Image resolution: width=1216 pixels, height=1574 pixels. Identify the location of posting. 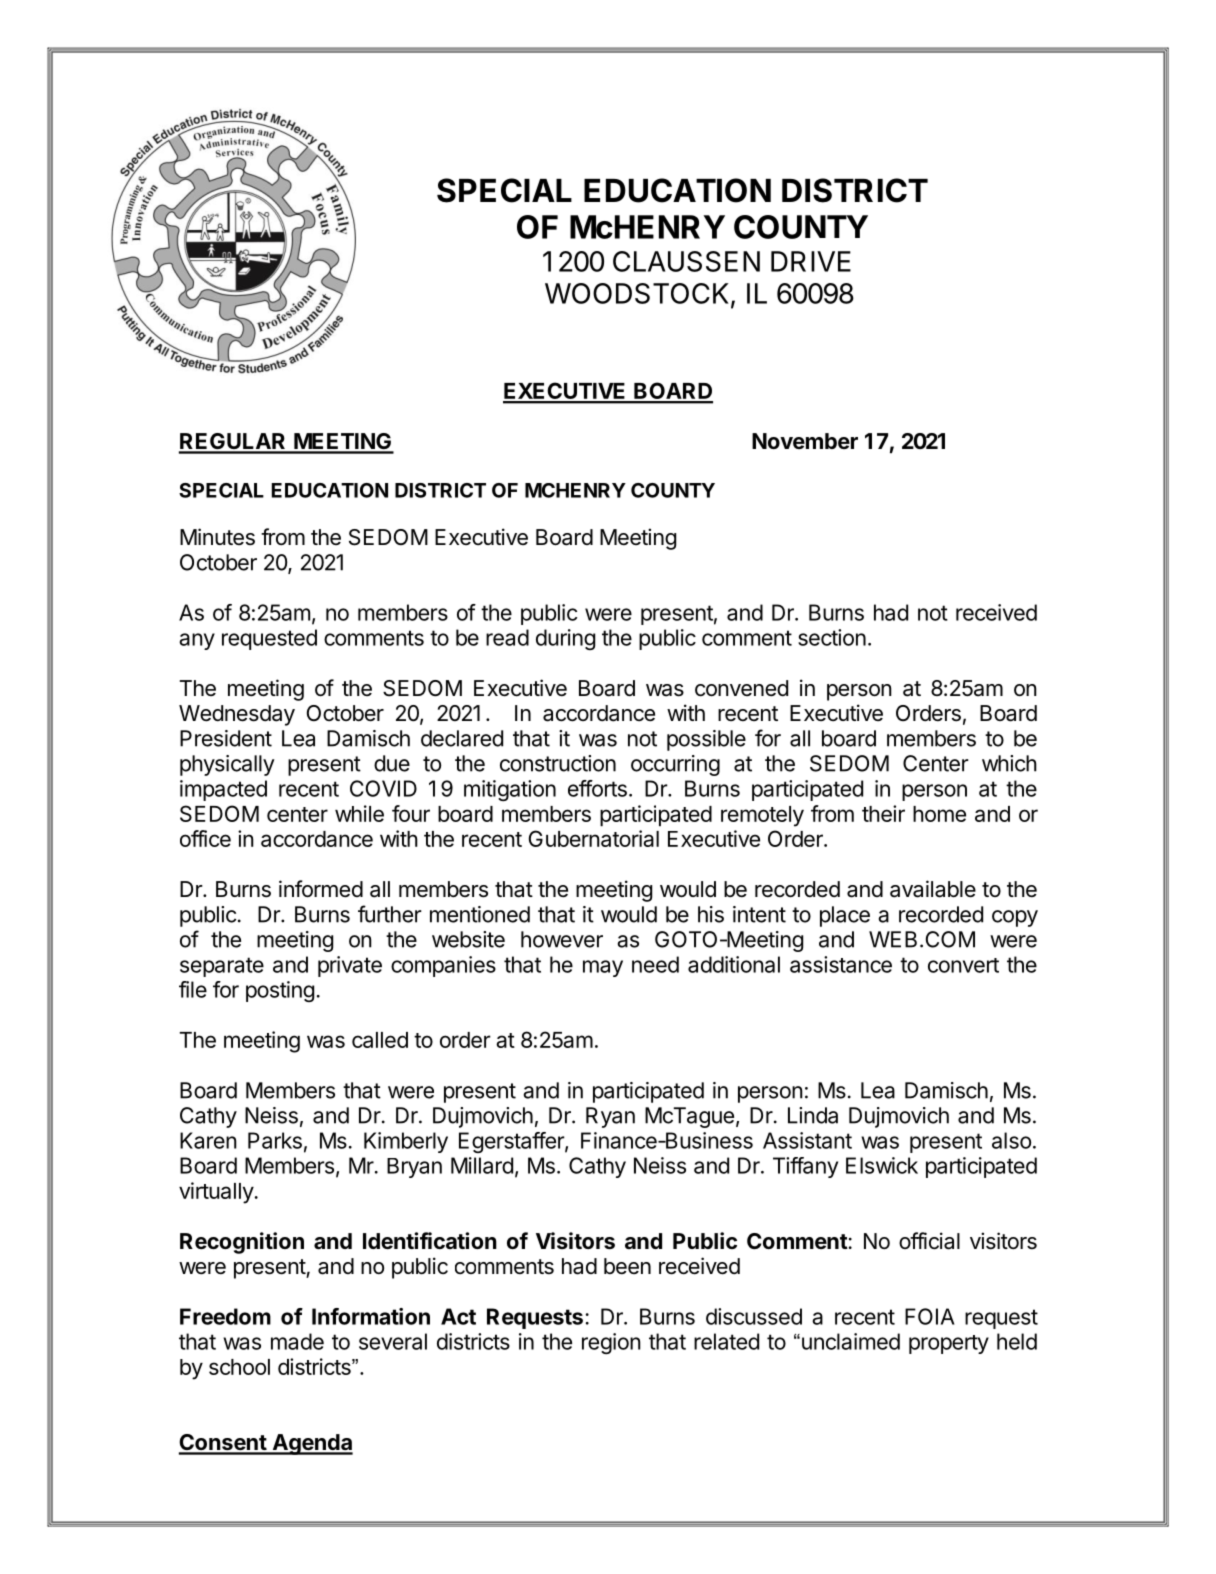
(280, 991).
